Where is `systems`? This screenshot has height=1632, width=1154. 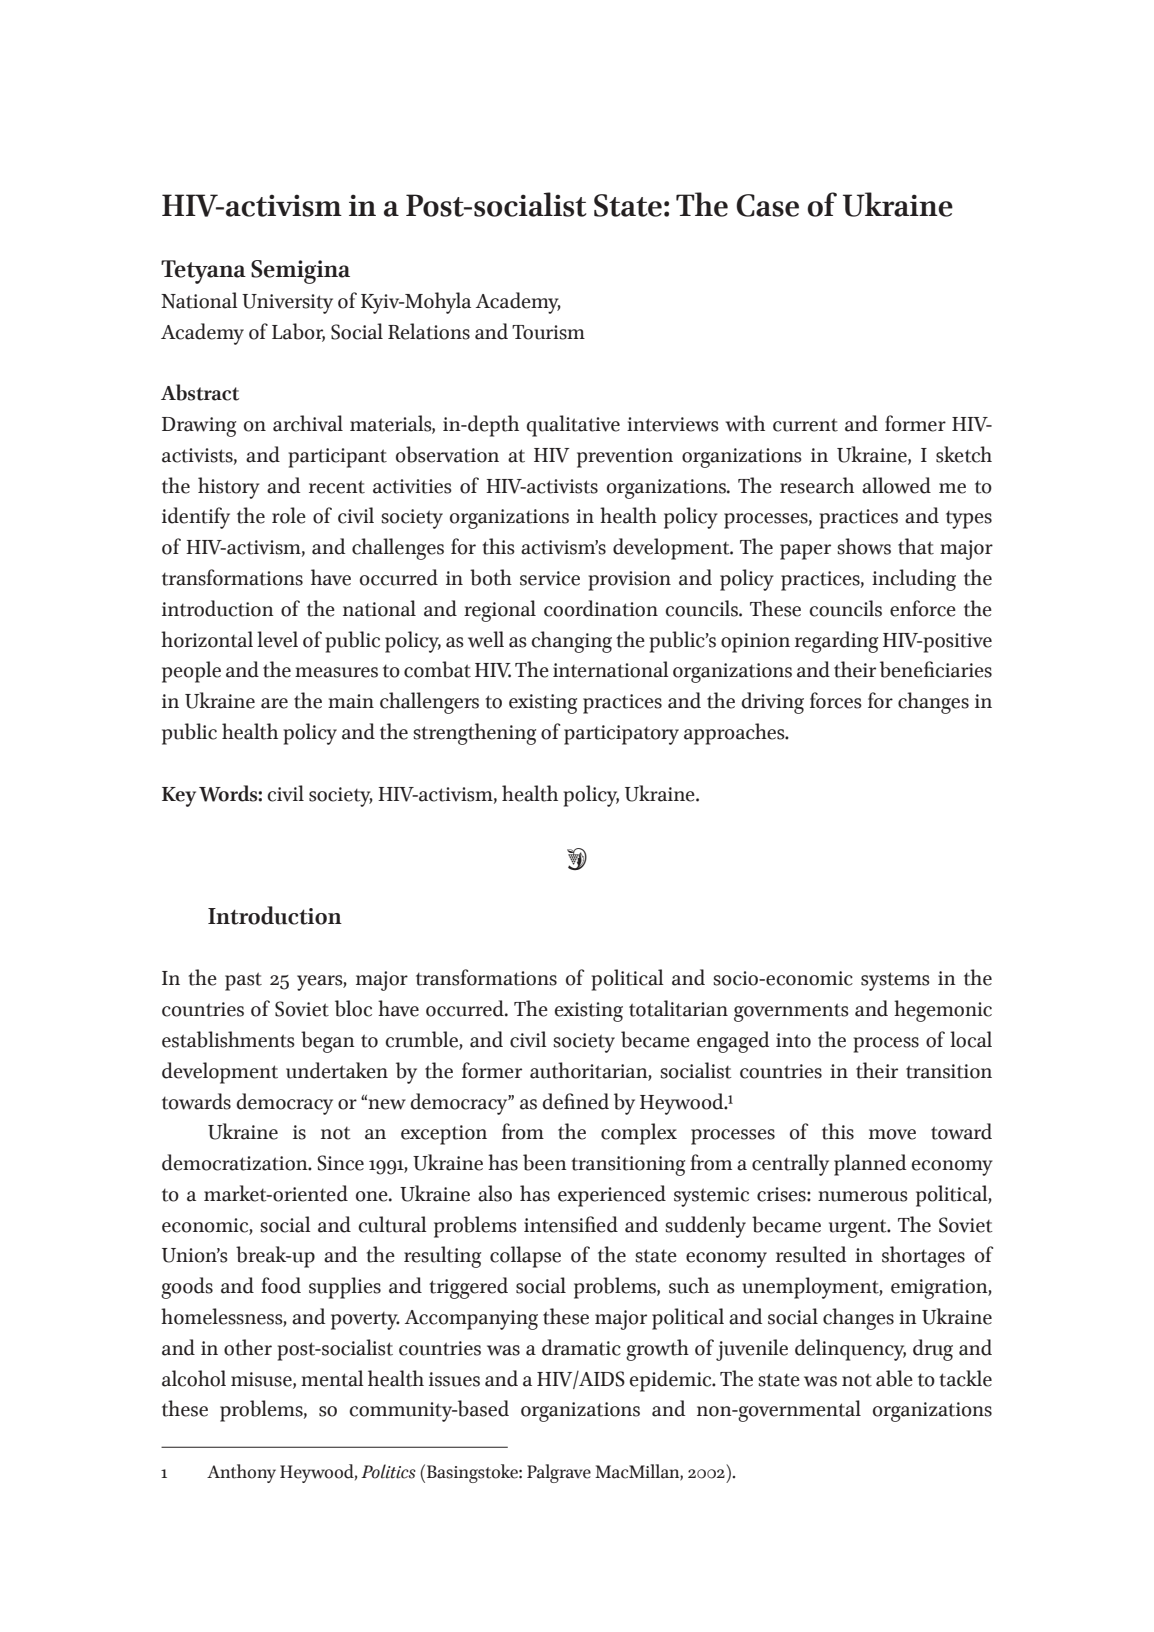
systems is located at coordinates (895, 981).
